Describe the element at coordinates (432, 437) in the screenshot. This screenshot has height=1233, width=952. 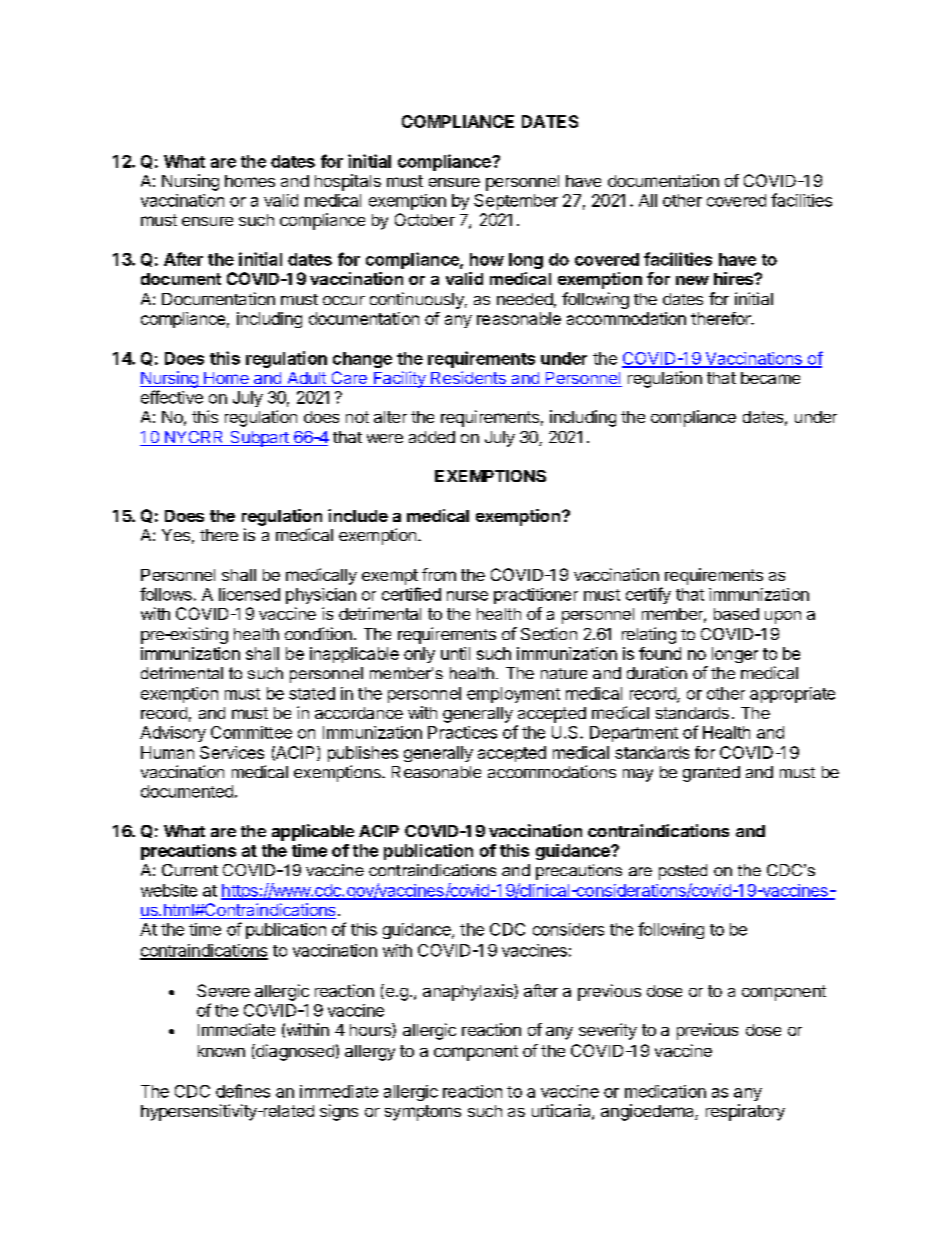
I see `added` at that location.
